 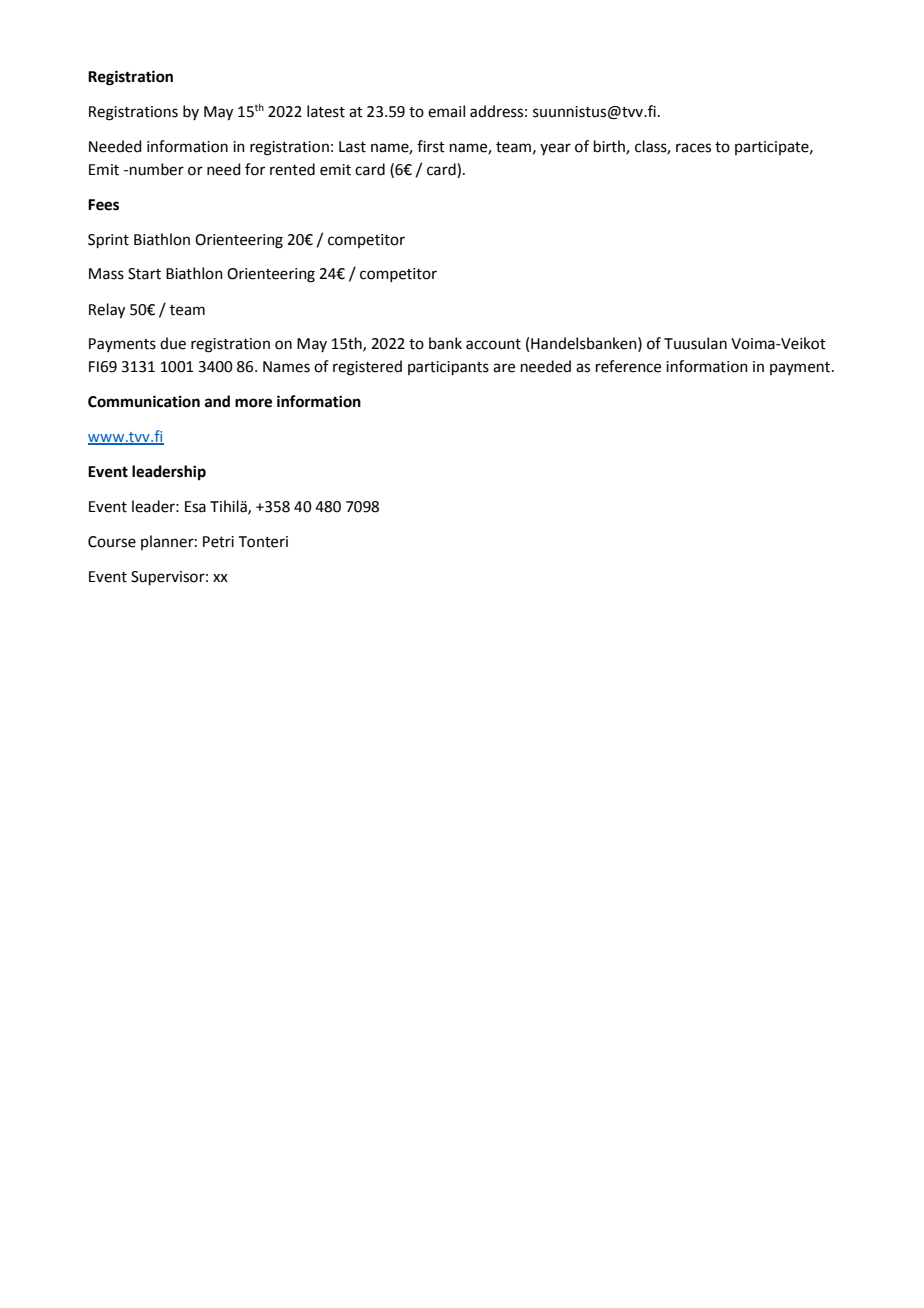 What do you see at coordinates (218, 542) in the screenshot?
I see `Petri` at bounding box center [218, 542].
